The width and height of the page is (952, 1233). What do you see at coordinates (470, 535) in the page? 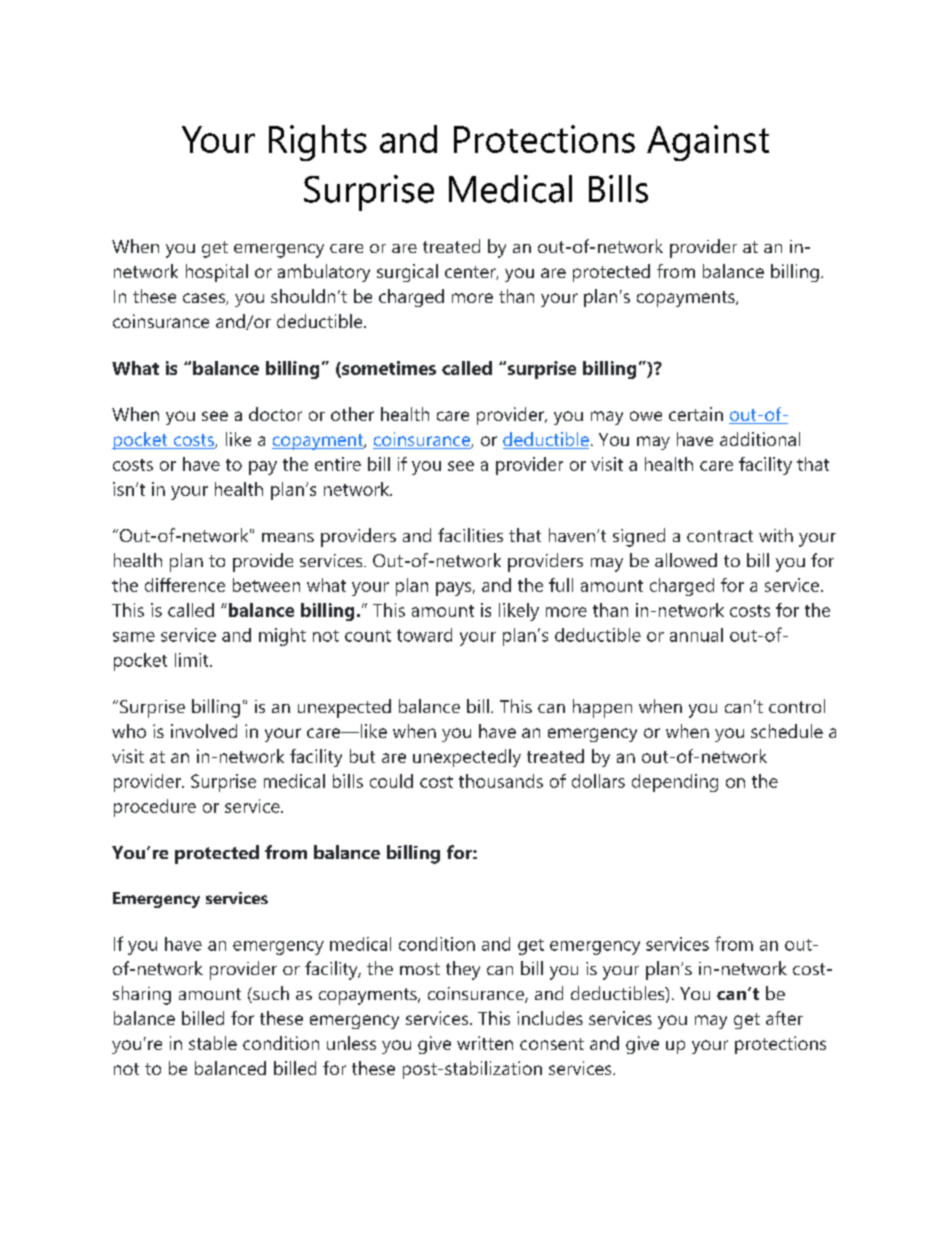
I see `facilities` at bounding box center [470, 535].
